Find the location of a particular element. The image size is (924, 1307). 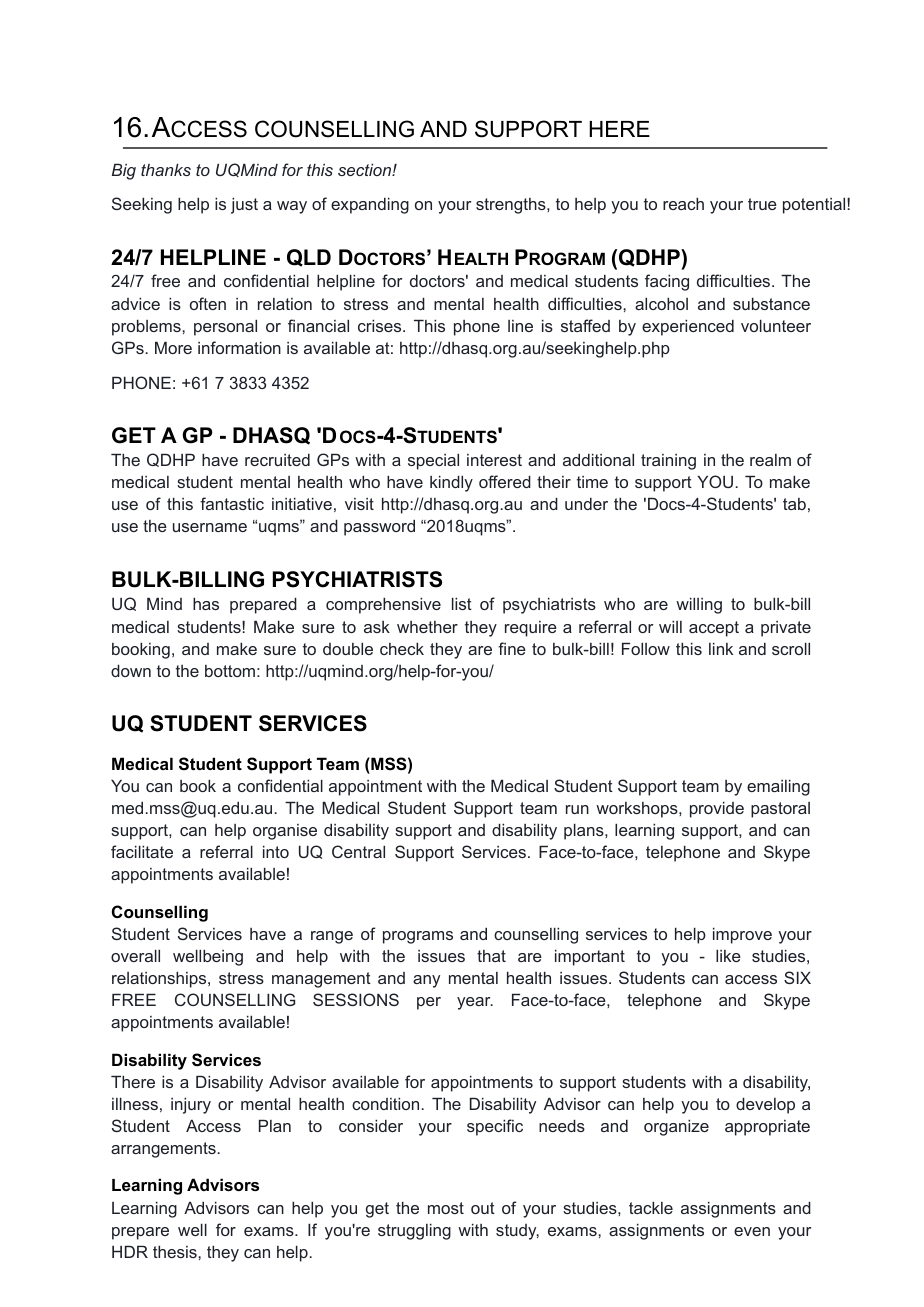

that is located at coordinates (491, 956).
